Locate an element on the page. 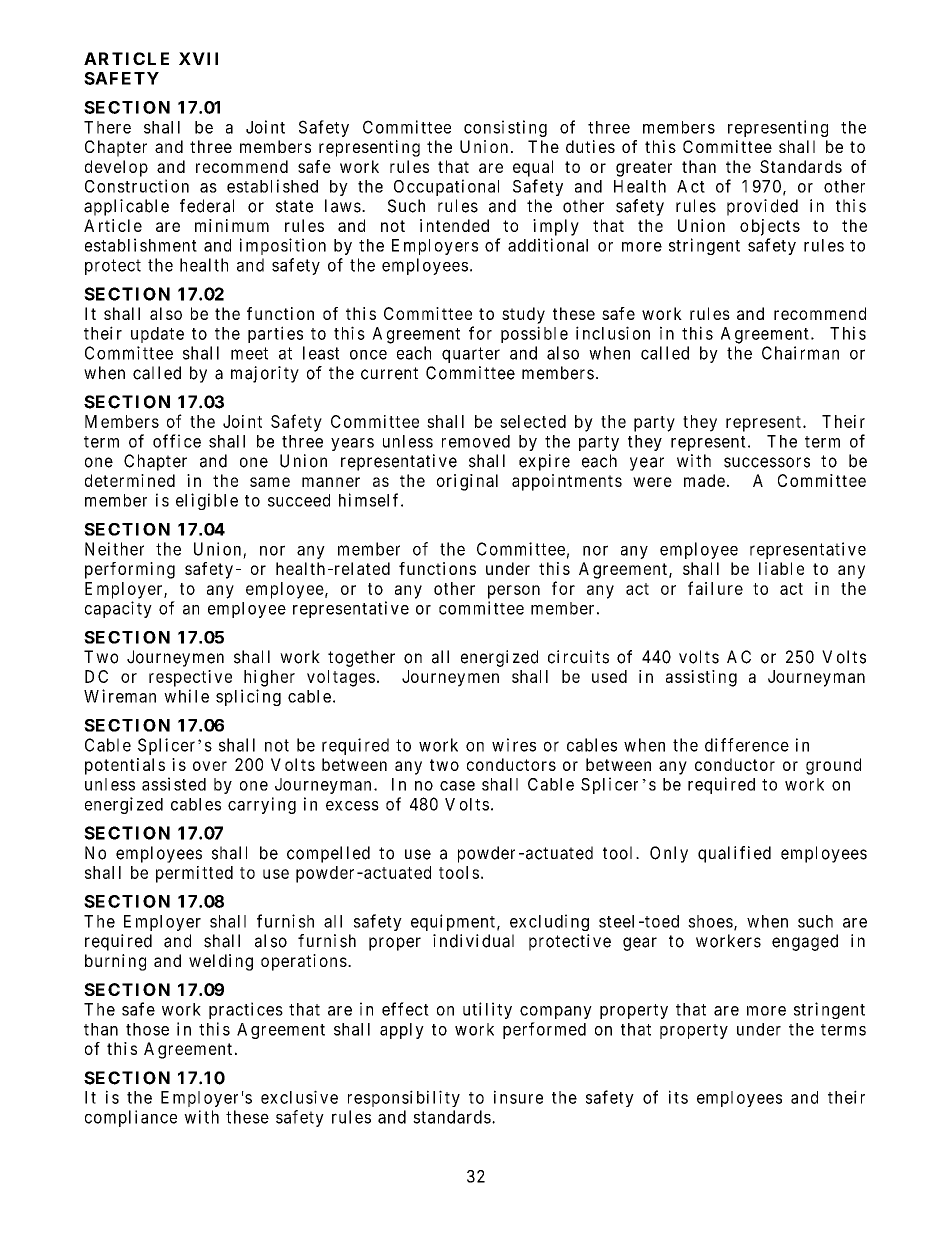 This page has height=1233, width=952. selected is located at coordinates (533, 421).
